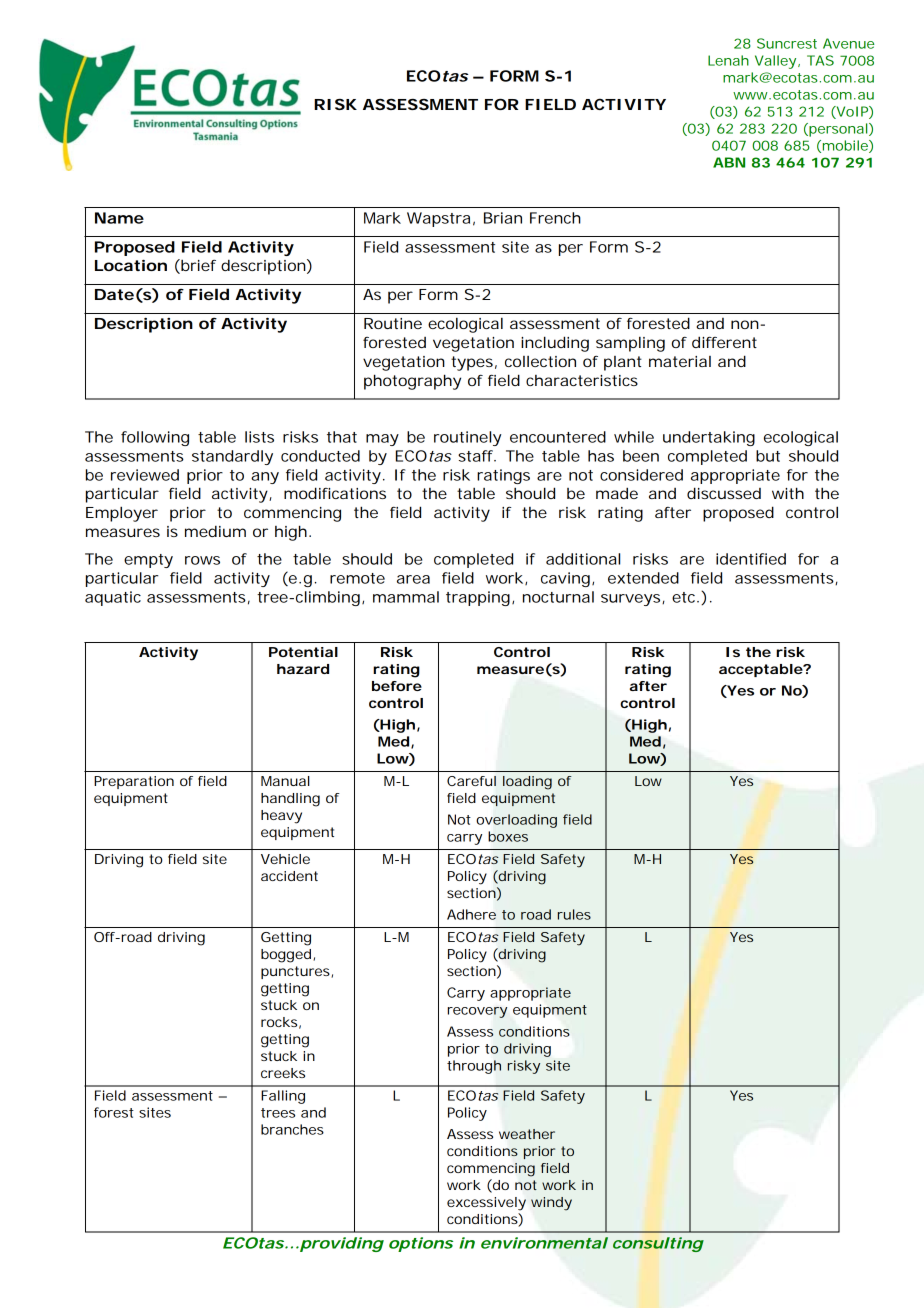  What do you see at coordinates (281, 817) in the page?
I see `heavy` at bounding box center [281, 817].
